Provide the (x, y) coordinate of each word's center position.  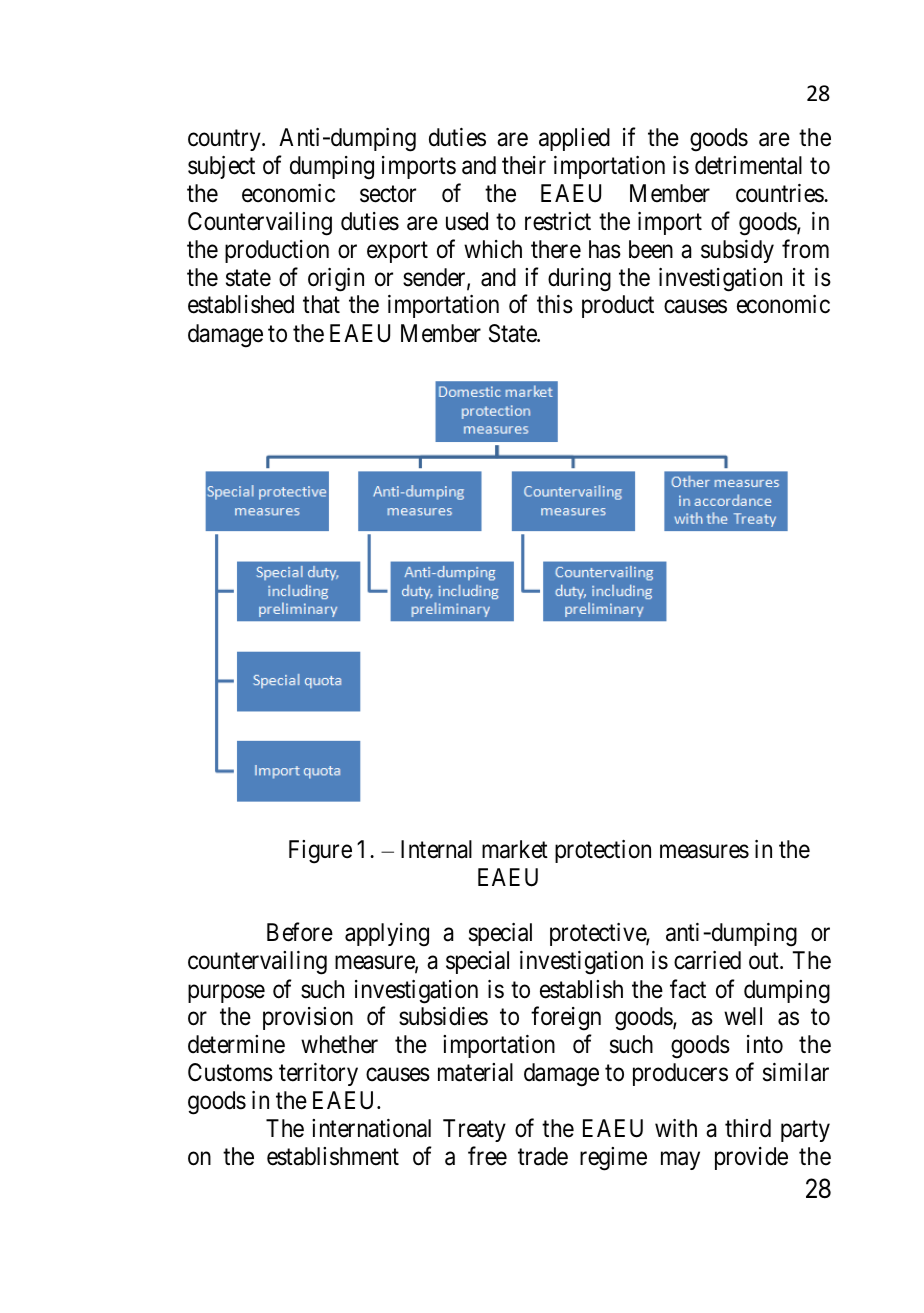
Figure (320, 852)
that (321, 304)
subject (221, 167)
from (805, 248)
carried (707, 960)
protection (603, 851)
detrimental (748, 165)
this (555, 304)
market (515, 849)
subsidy (737, 251)
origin (336, 280)
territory (318, 1074)
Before (300, 932)
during (579, 280)
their (524, 165)
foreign (566, 1018)
